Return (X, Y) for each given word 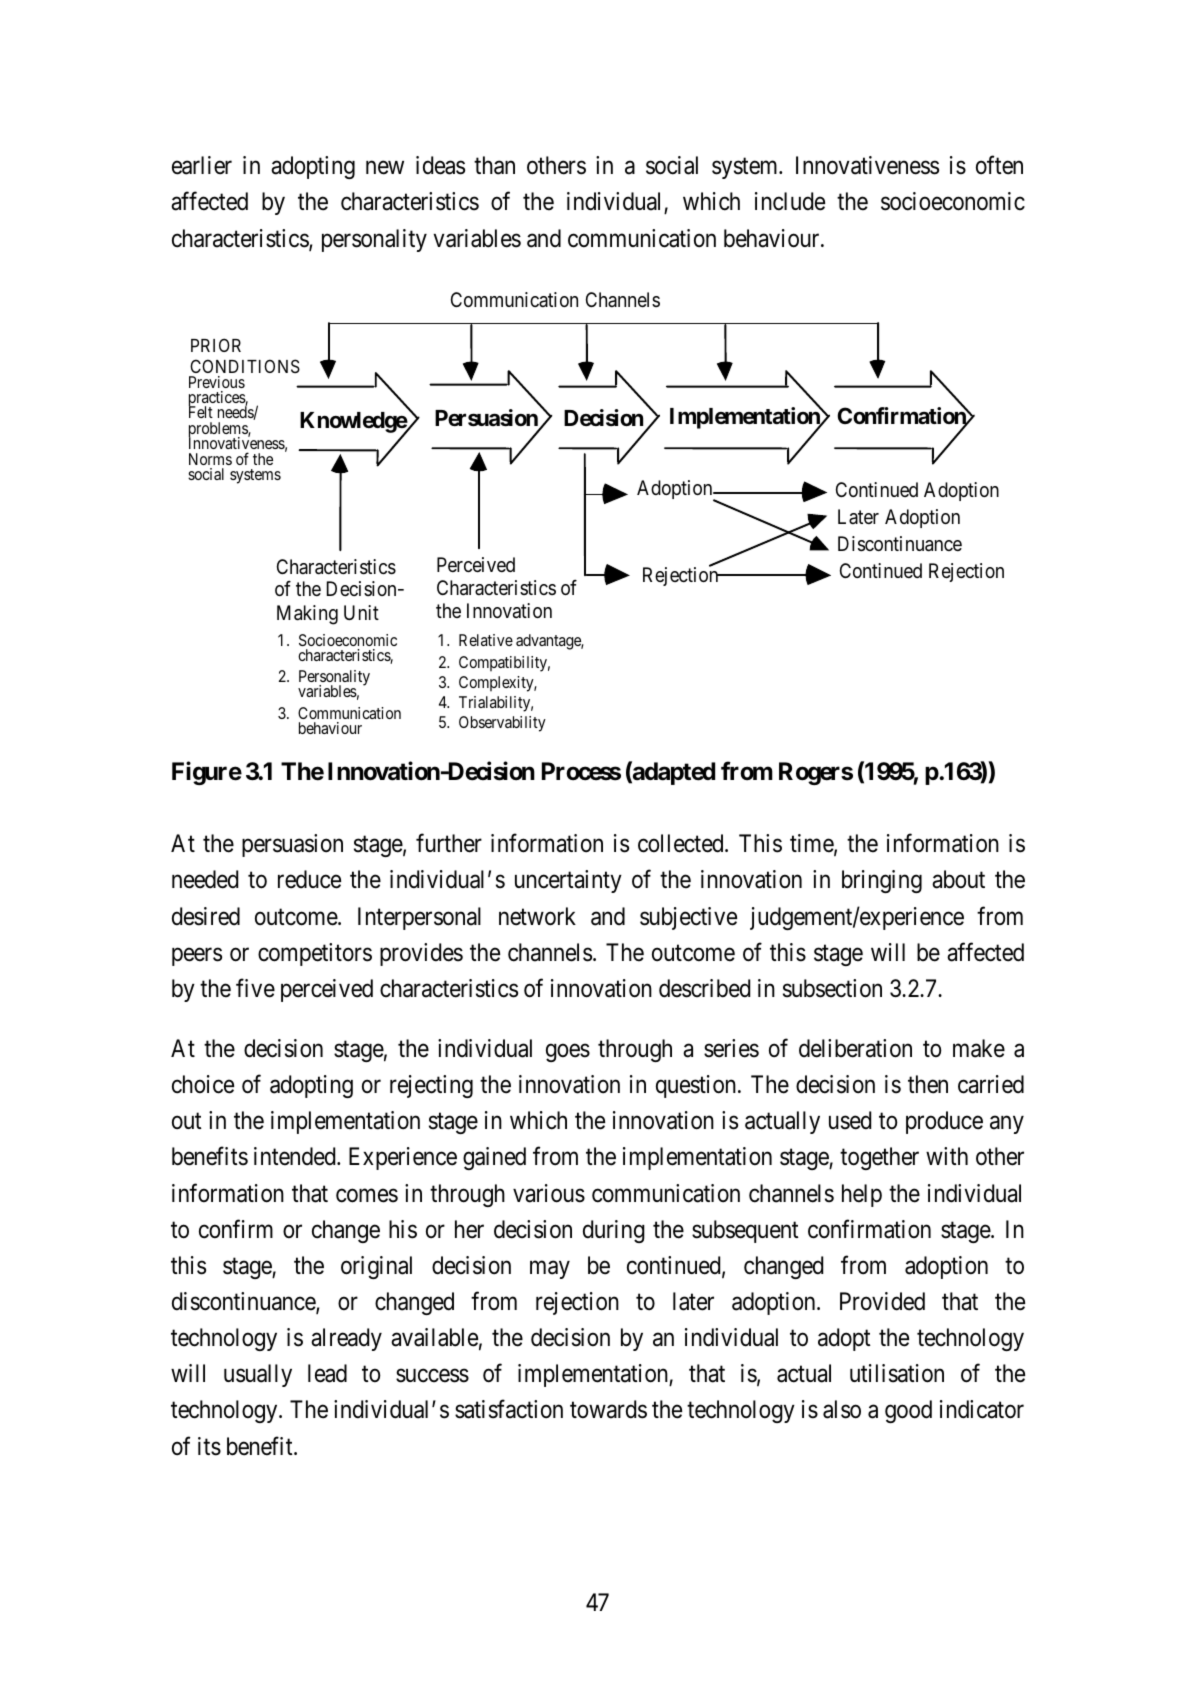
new (385, 168)
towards (608, 1409)
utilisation (897, 1373)
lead (327, 1373)
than (494, 165)
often (999, 165)
